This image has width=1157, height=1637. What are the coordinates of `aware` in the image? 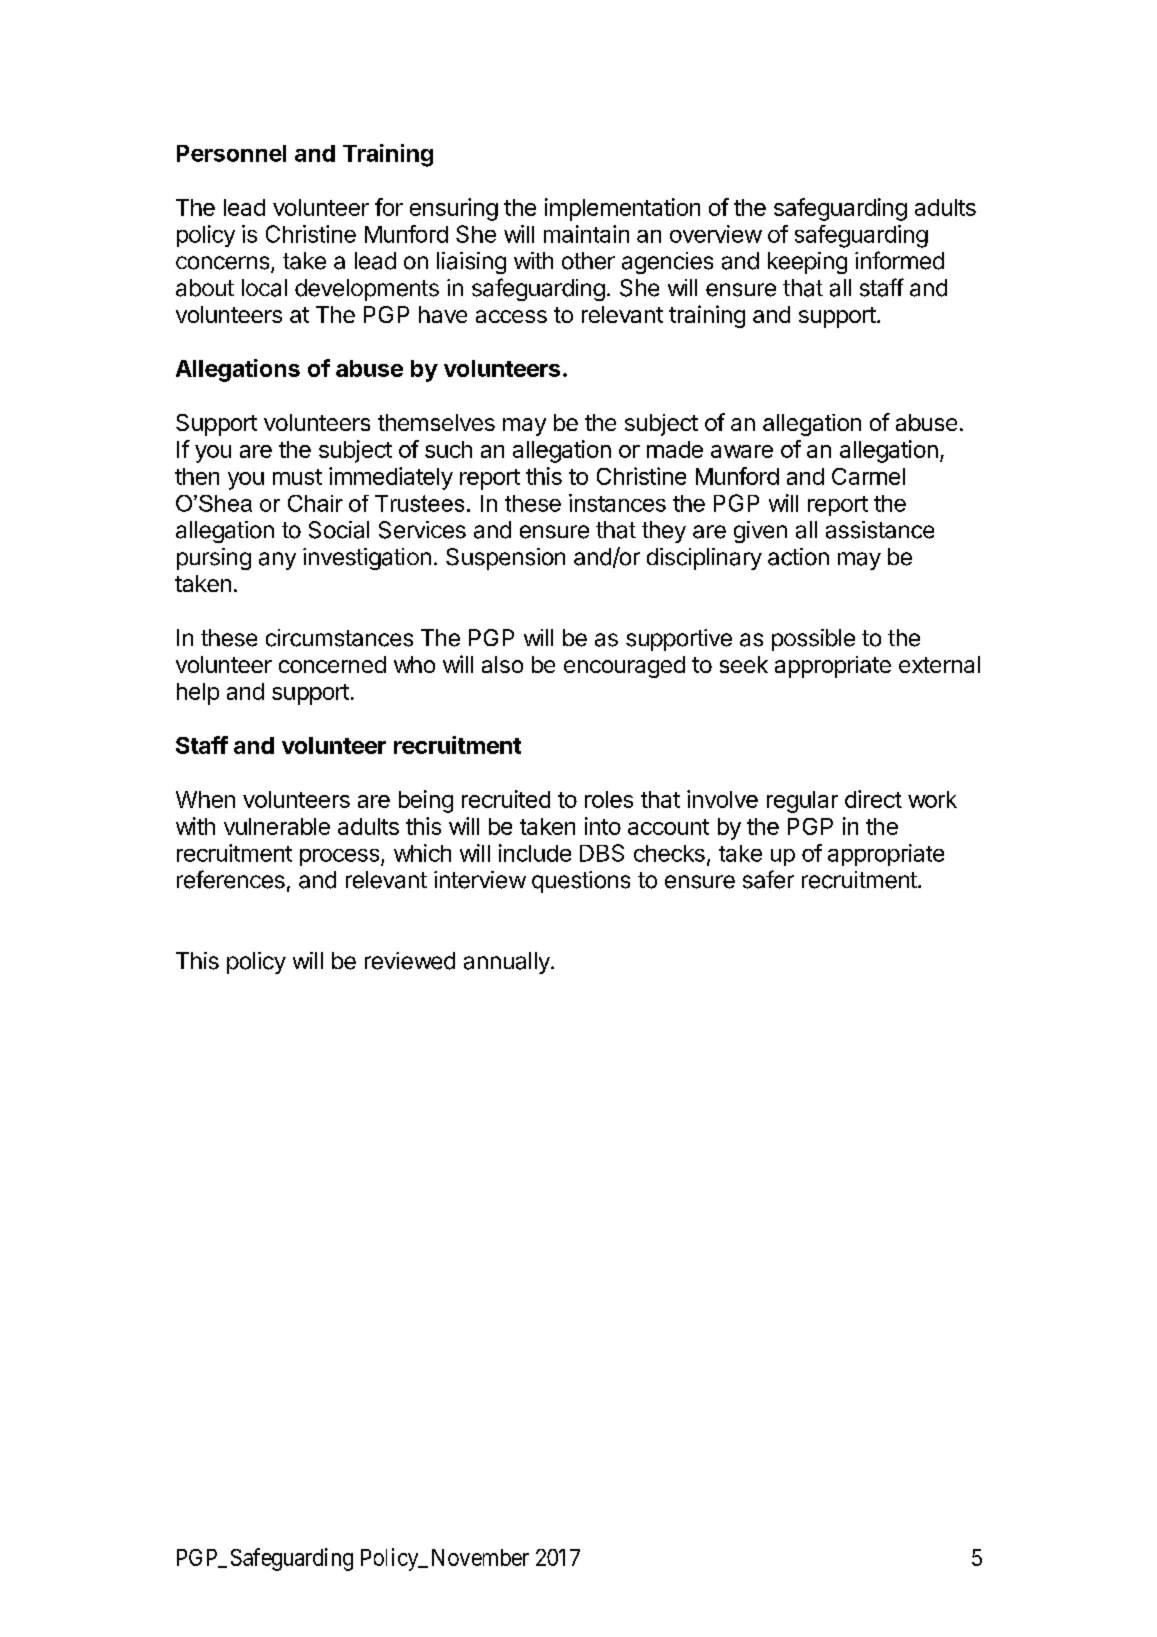 It's located at (742, 451).
